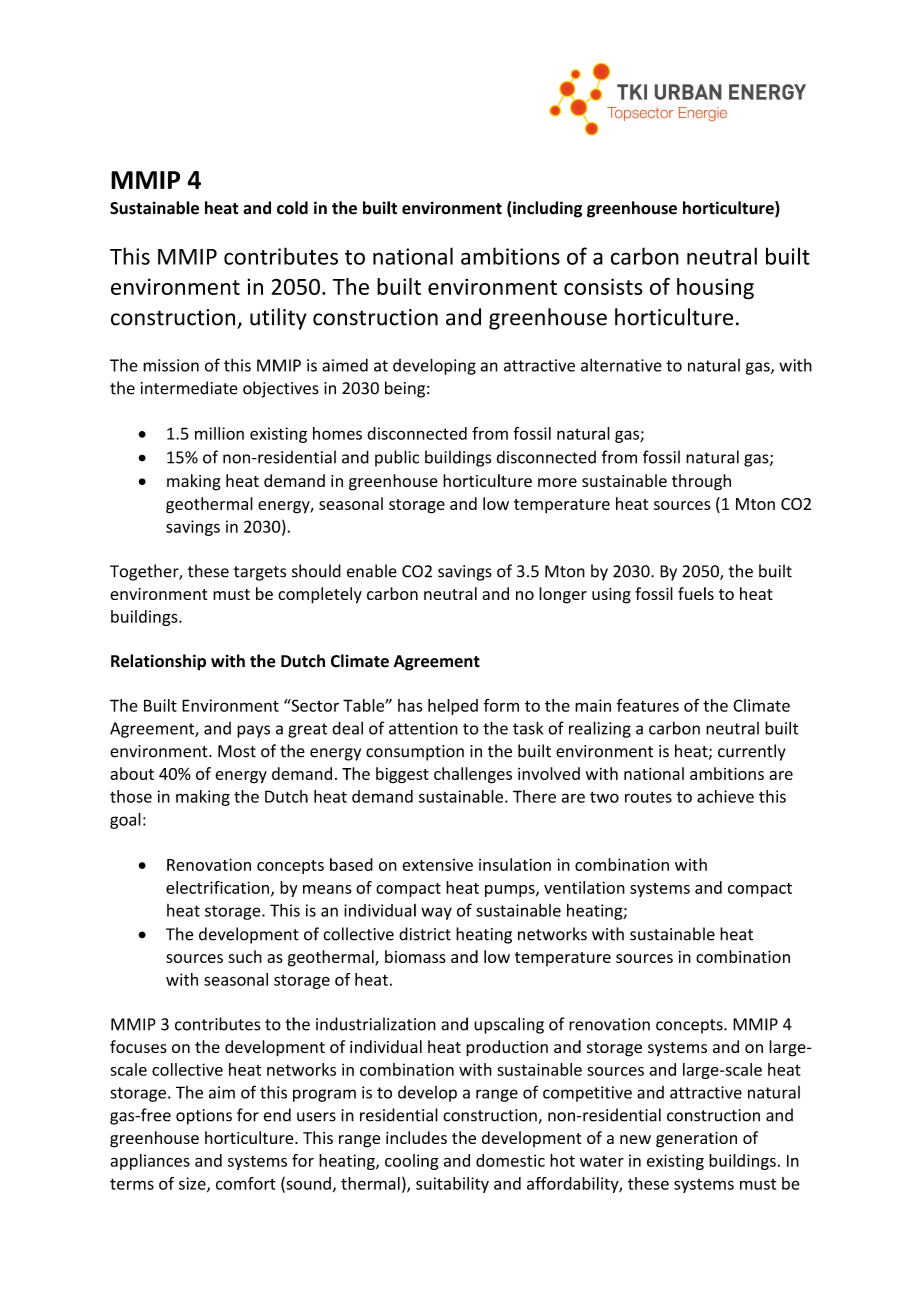  What do you see at coordinates (372, 571) in the document?
I see `enable` at bounding box center [372, 571].
